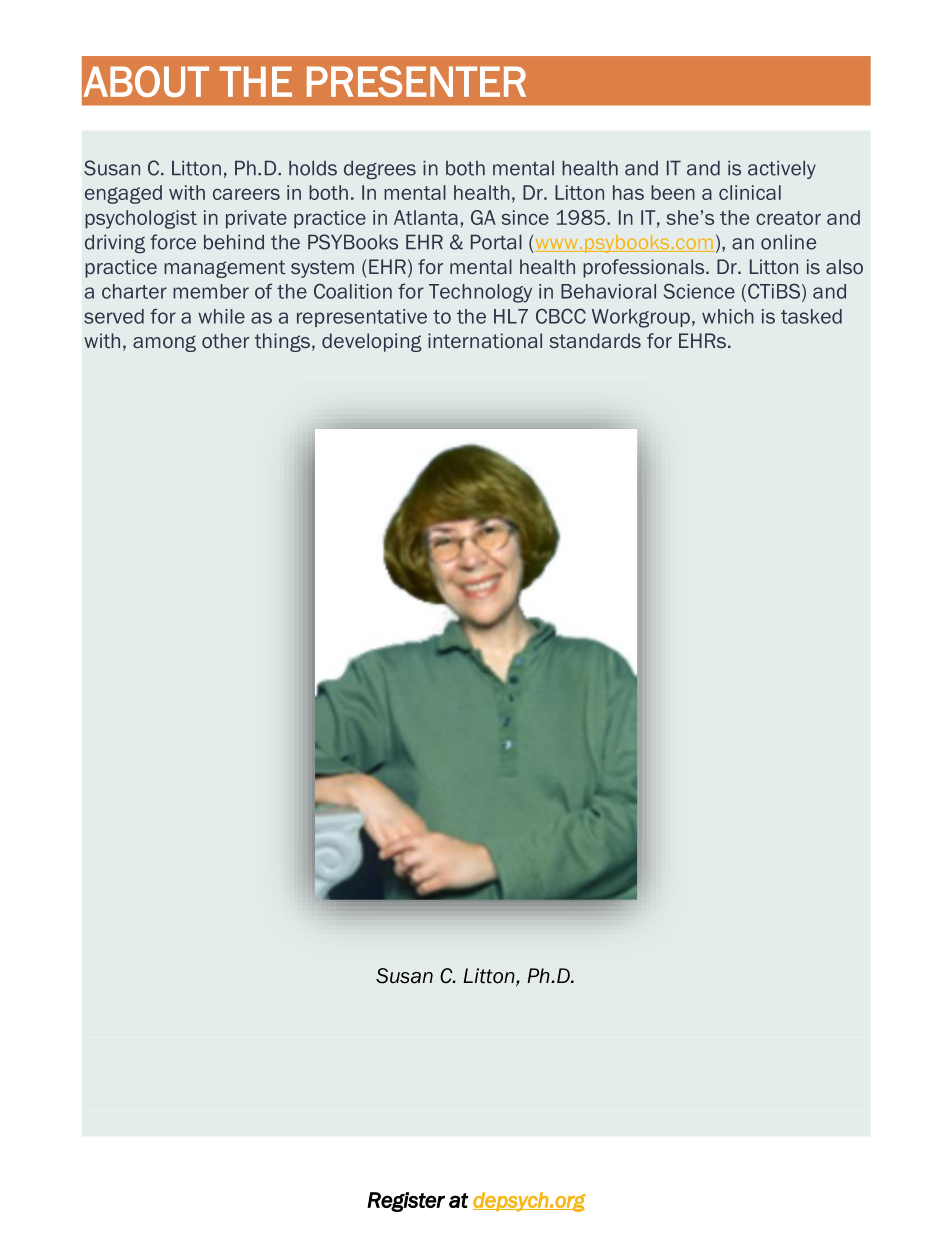  Describe the element at coordinates (782, 169) in the page. I see `actively` at that location.
